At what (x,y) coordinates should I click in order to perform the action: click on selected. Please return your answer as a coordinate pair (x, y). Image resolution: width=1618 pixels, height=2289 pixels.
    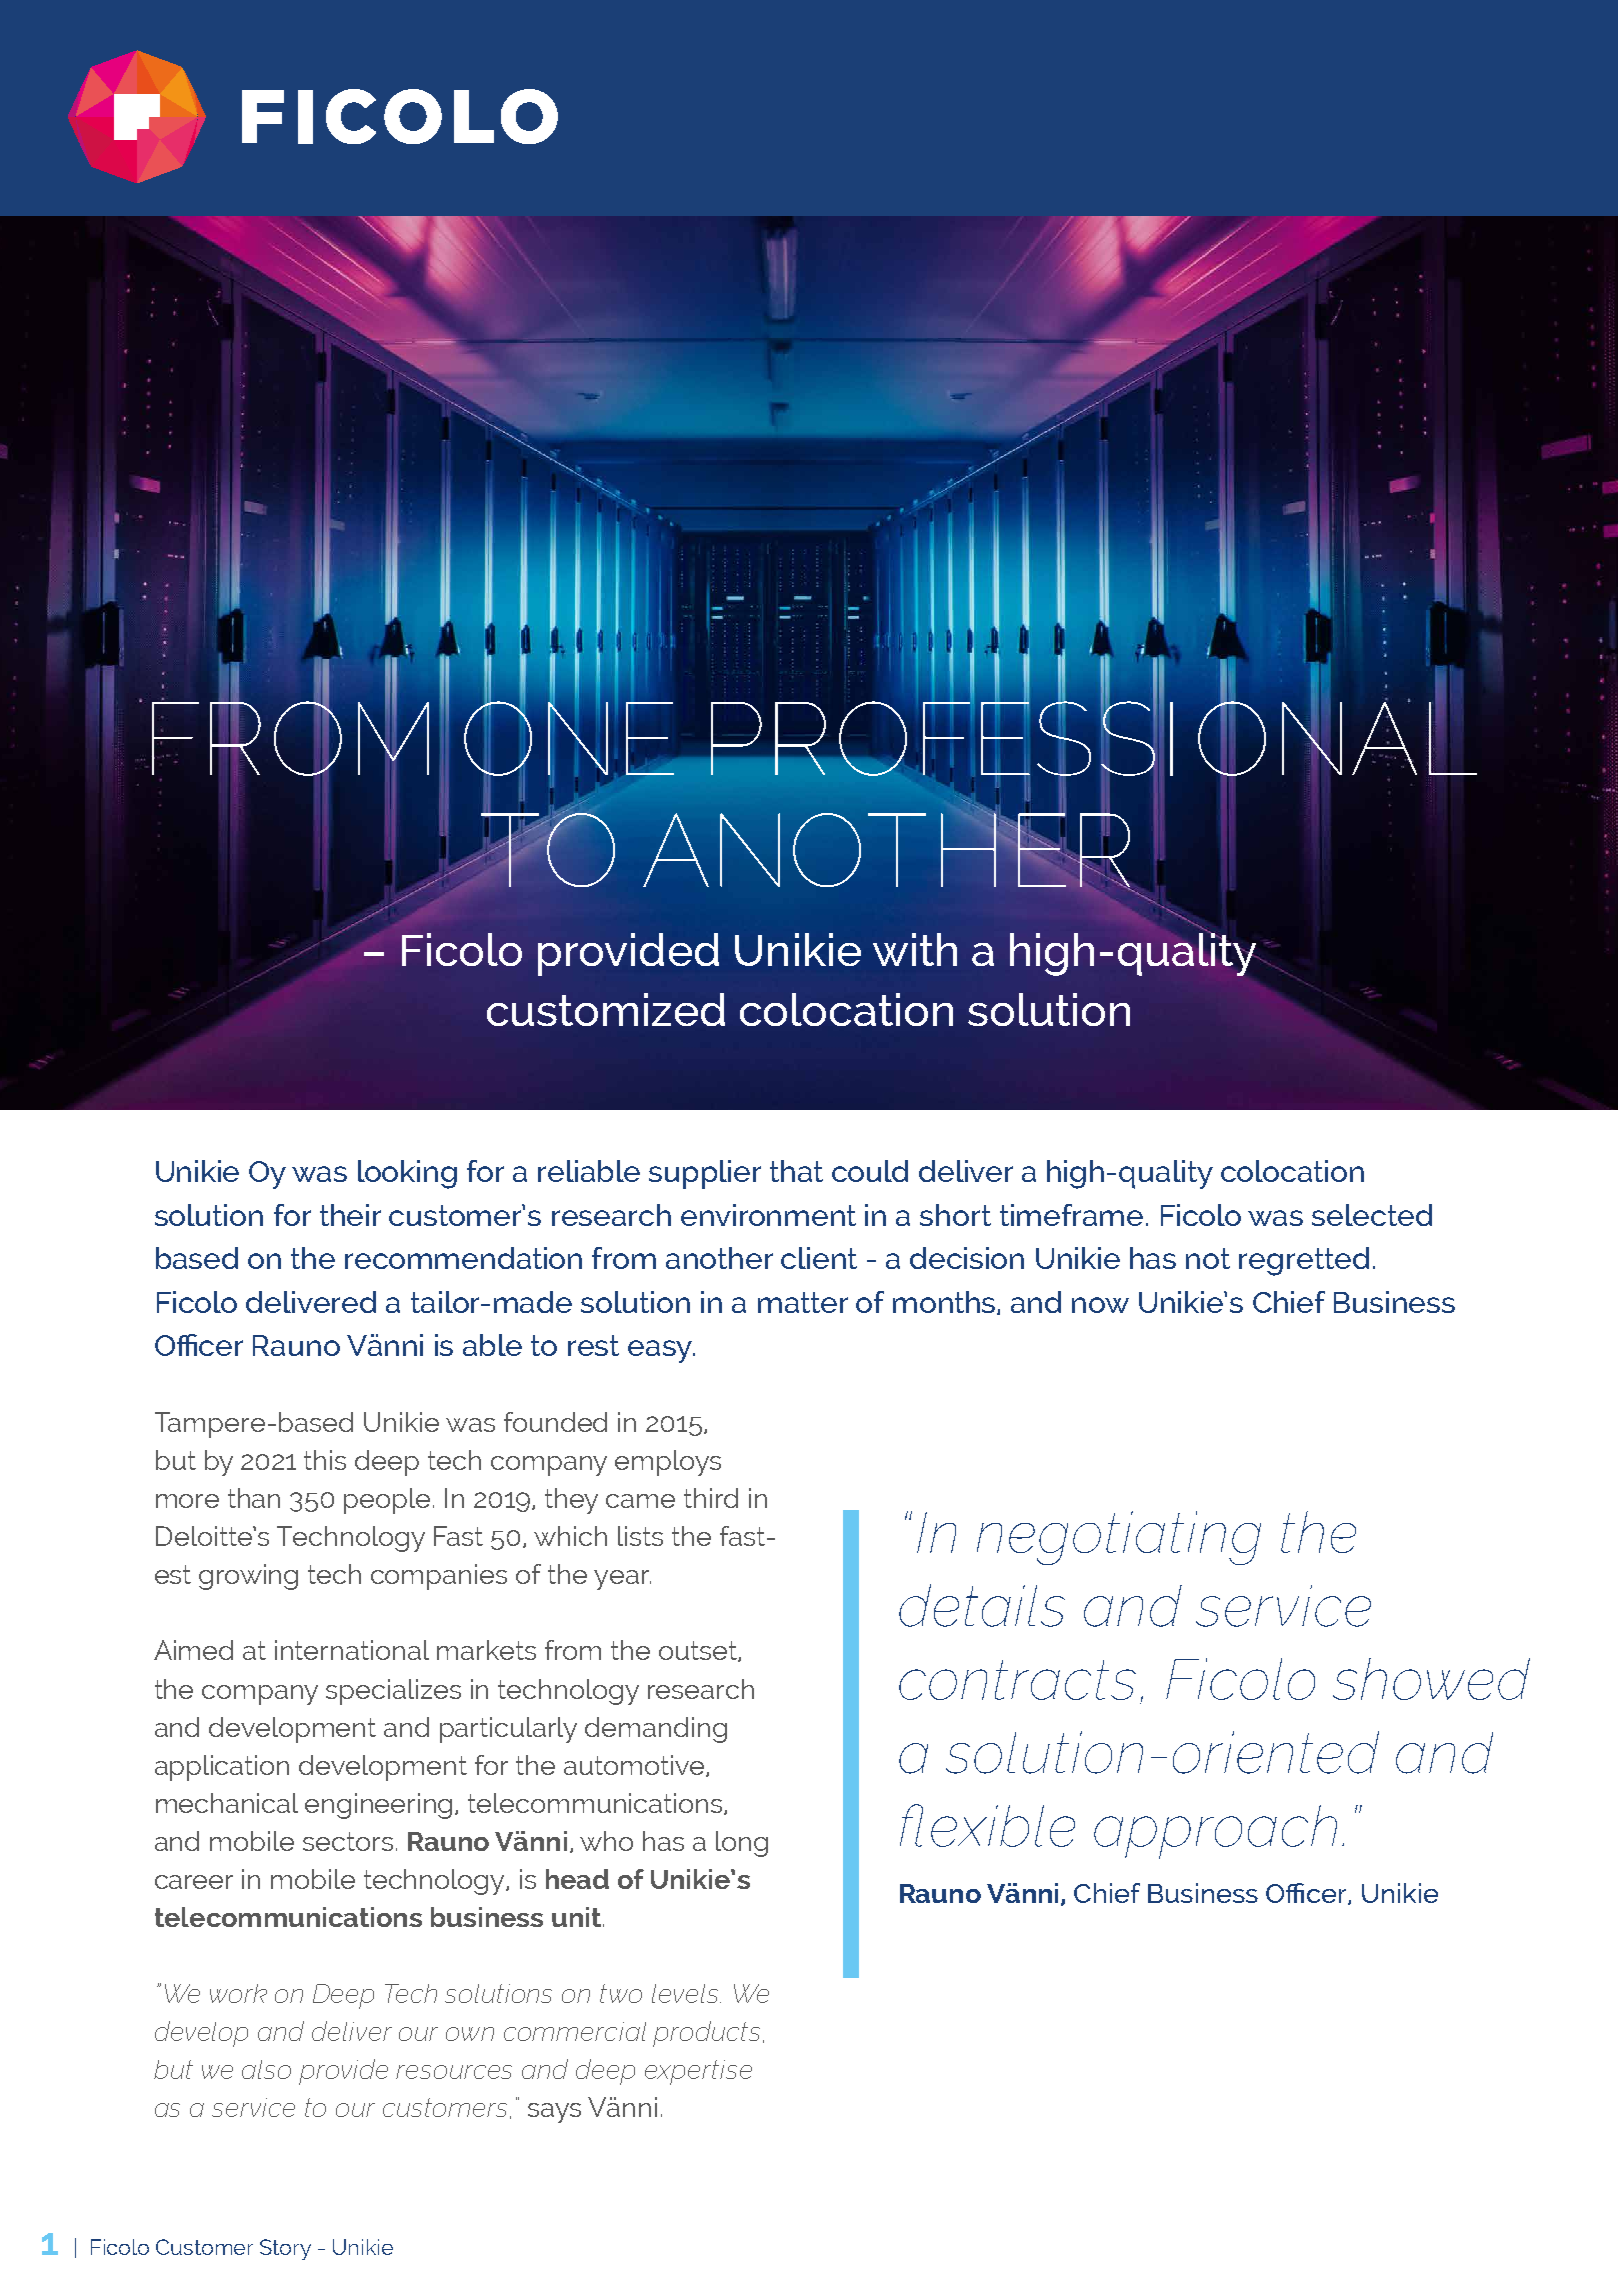
    Looking at the image, I should click on (1372, 1215).
